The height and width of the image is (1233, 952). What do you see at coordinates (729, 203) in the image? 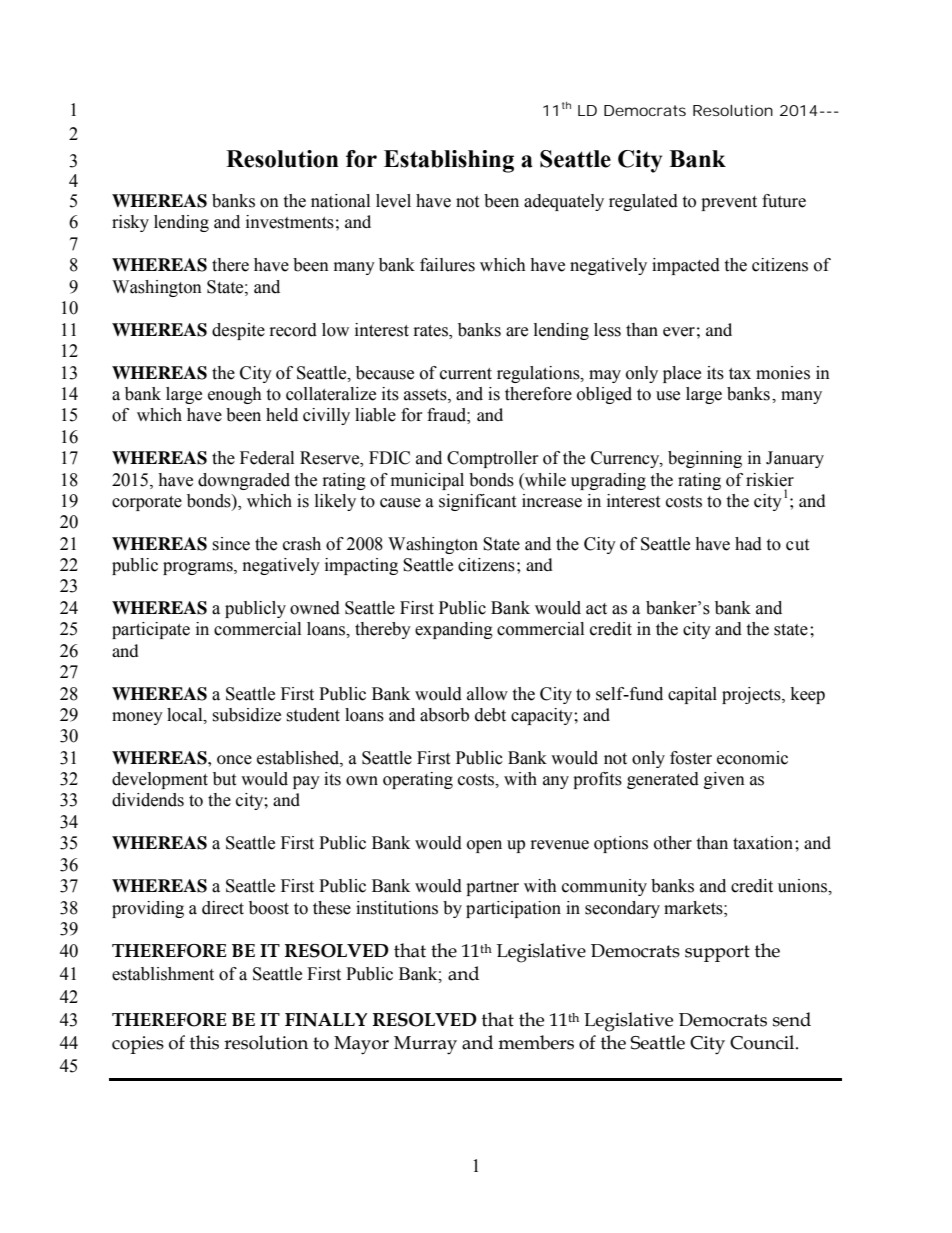
I see `prevent` at bounding box center [729, 203].
